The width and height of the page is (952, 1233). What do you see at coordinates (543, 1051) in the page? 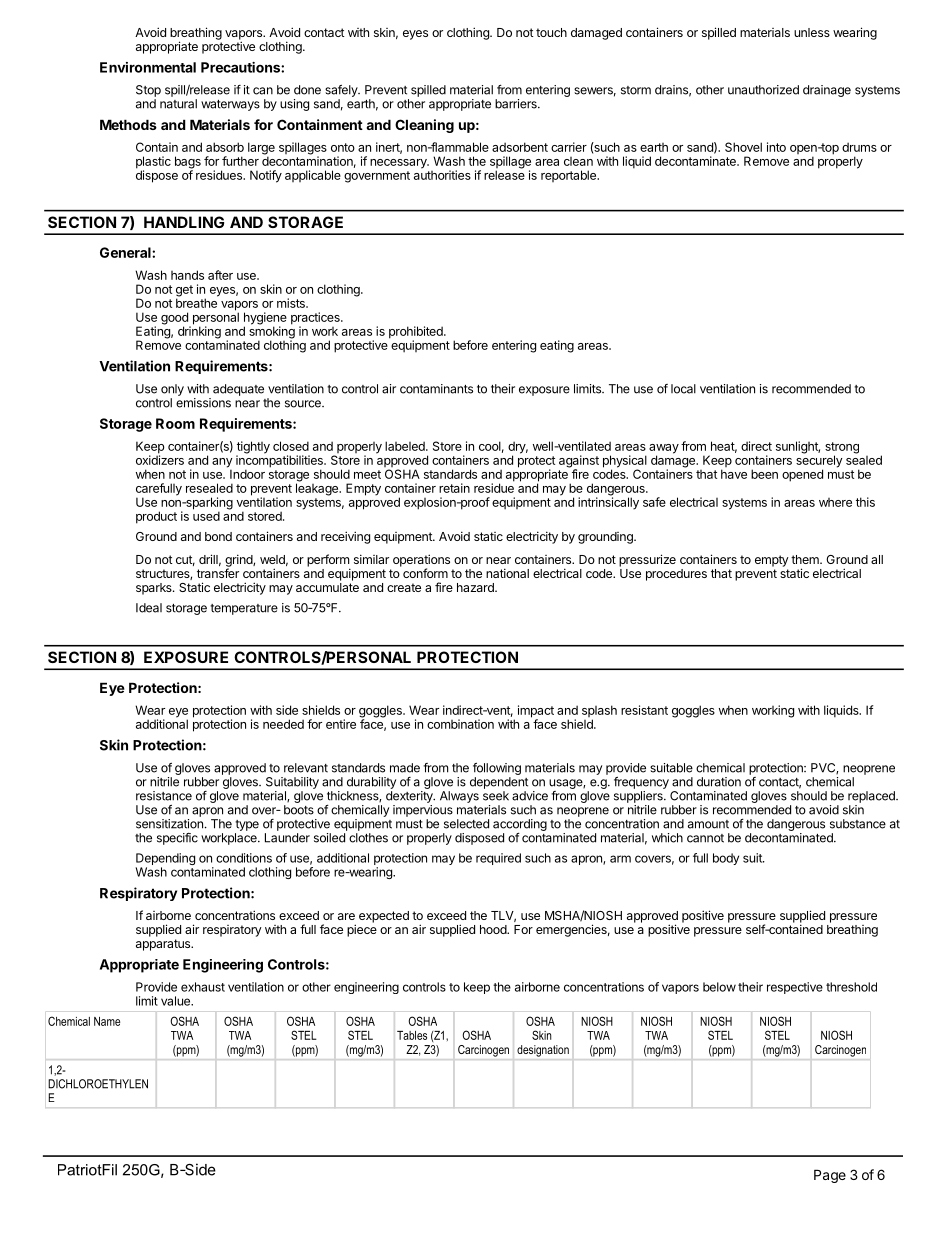
I see `designation` at bounding box center [543, 1051].
